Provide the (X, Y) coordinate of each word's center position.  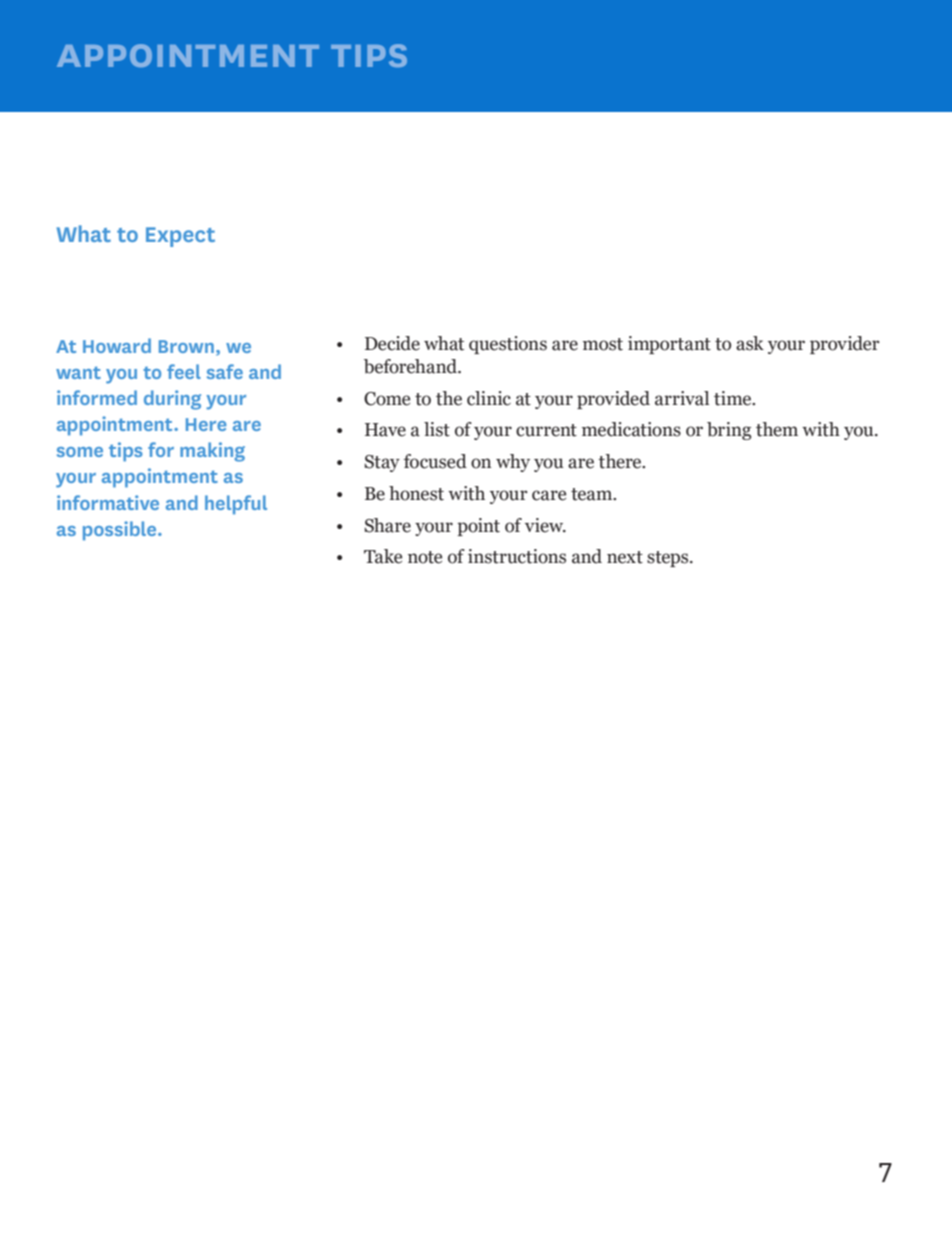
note (425, 557)
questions (508, 345)
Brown (186, 346)
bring (729, 431)
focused (435, 461)
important (669, 345)
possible (121, 531)
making (212, 452)
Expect (180, 237)
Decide (392, 343)
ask (750, 343)
